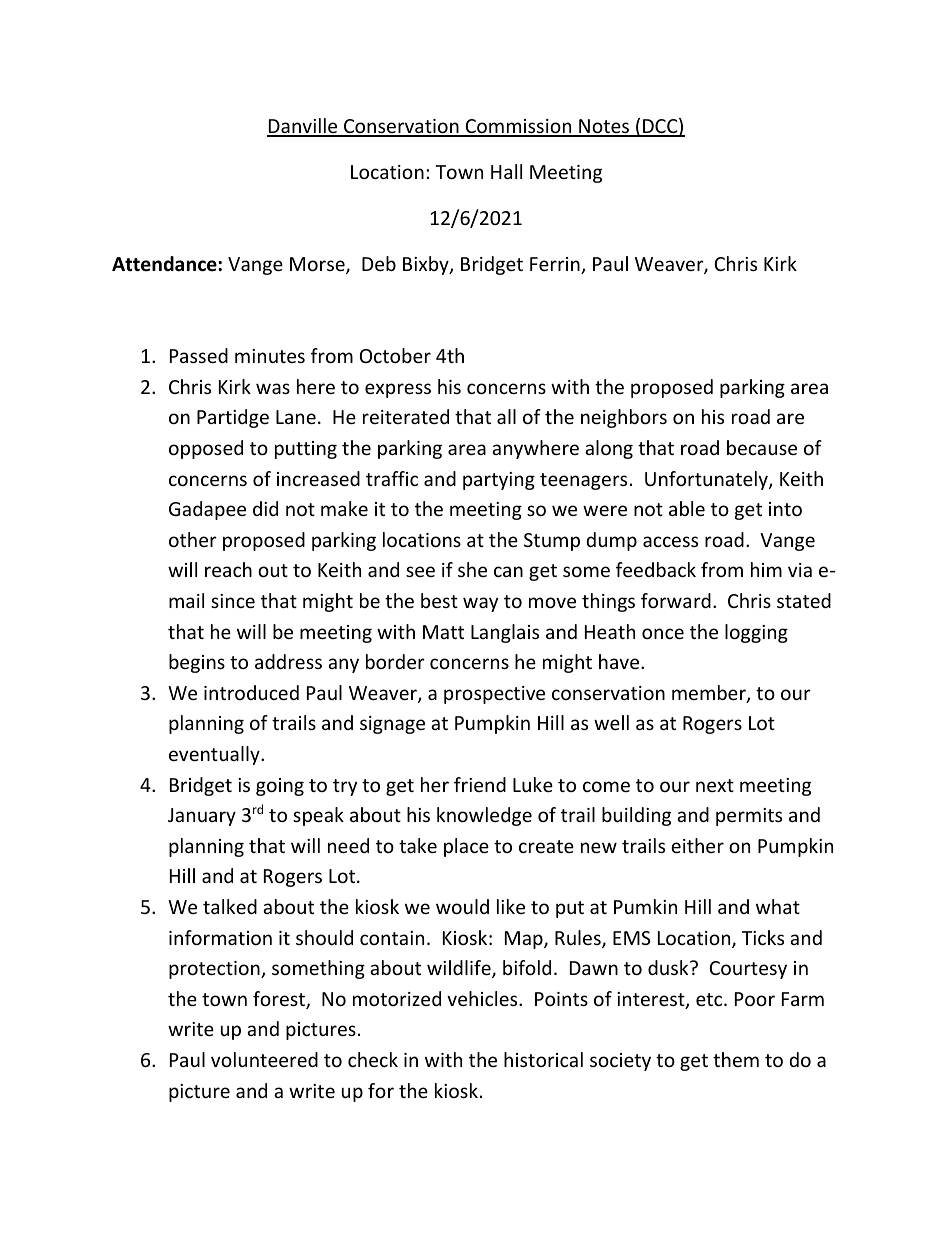 Image resolution: width=952 pixels, height=1233 pixels. Describe the element at coordinates (506, 171) in the page. I see `Hall` at that location.
